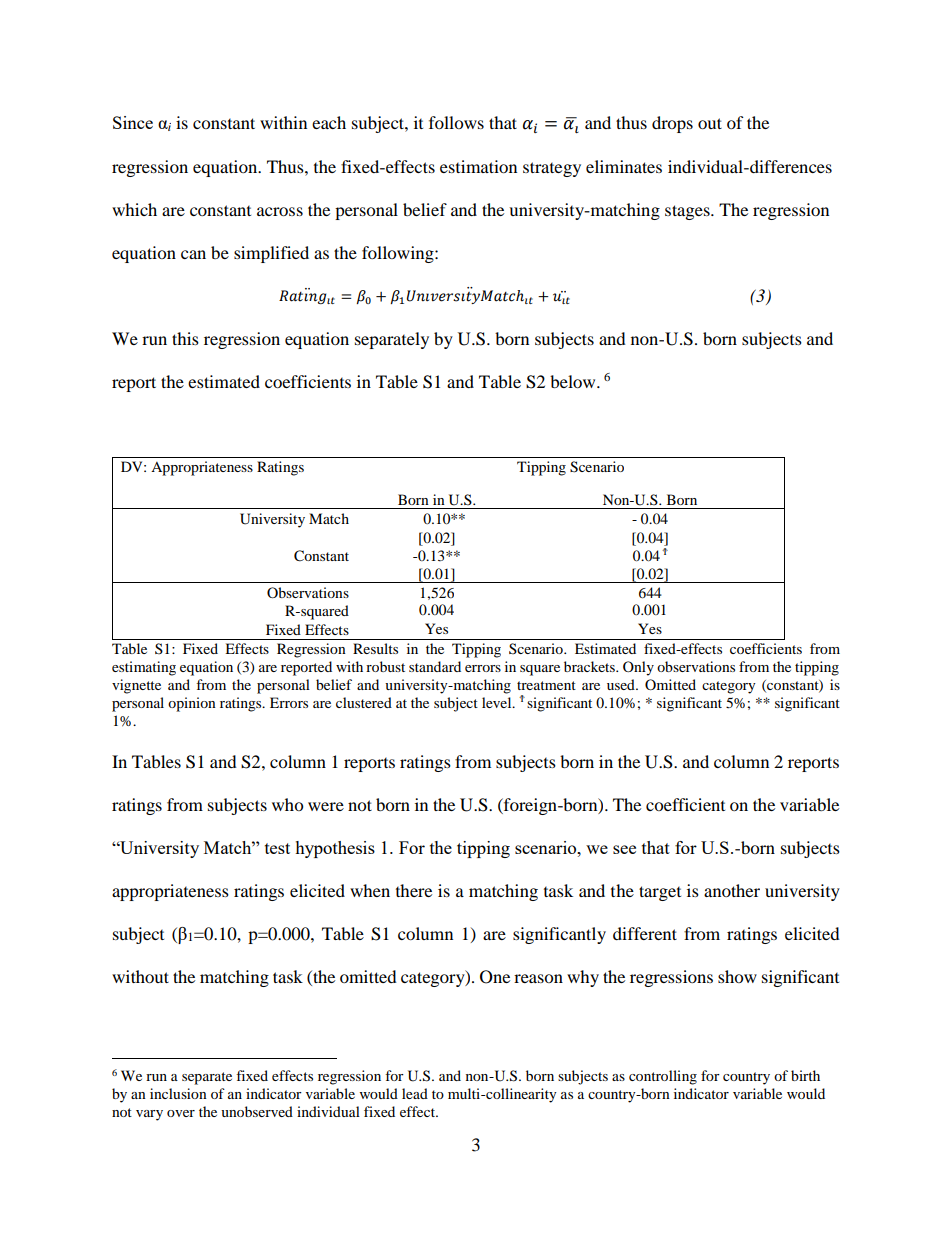 Image resolution: width=952 pixels, height=1233 pixels. I want to click on stages, so click(688, 212).
